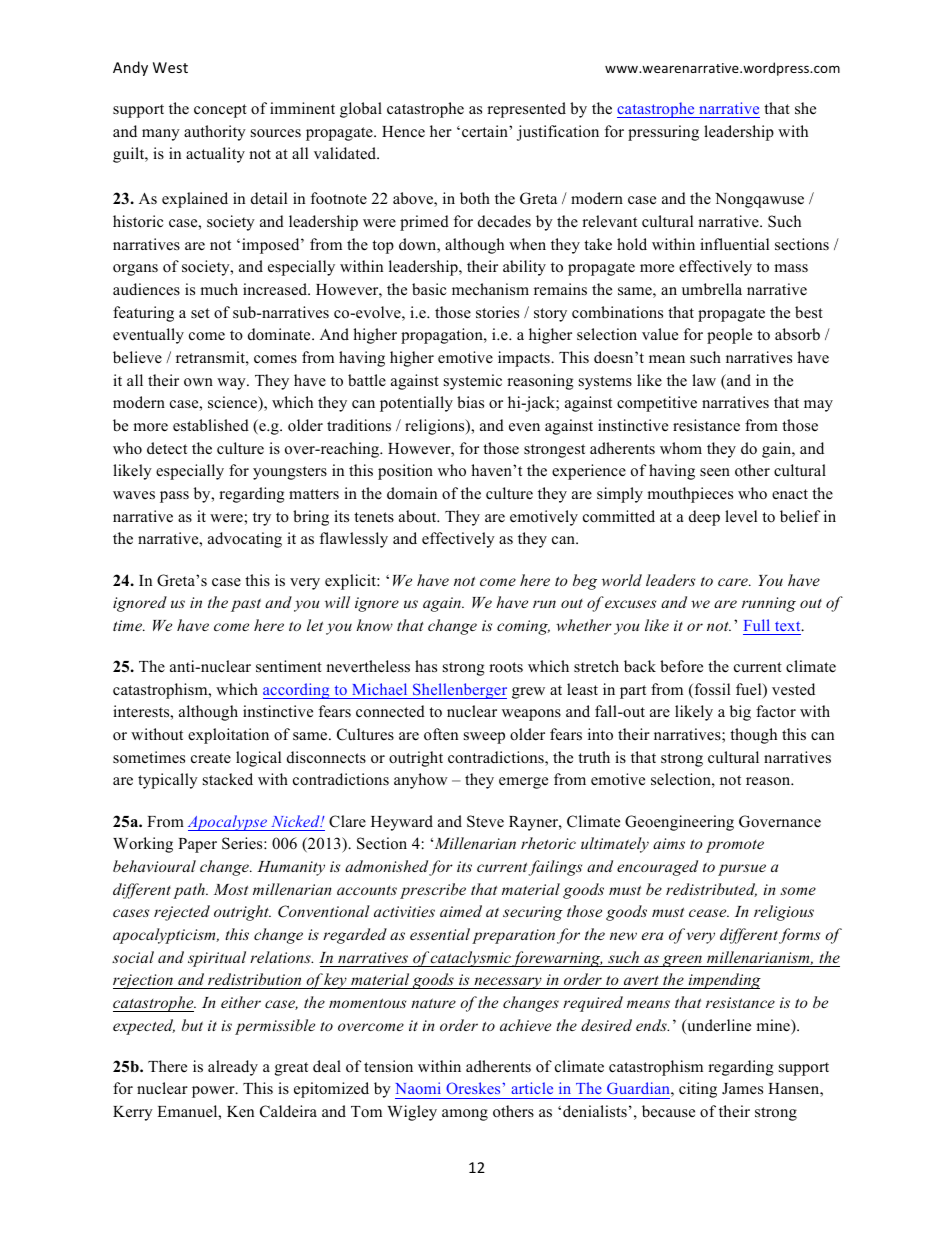 The width and height of the page is (952, 1233). What do you see at coordinates (486, 131) in the page?
I see `certain` at bounding box center [486, 131].
